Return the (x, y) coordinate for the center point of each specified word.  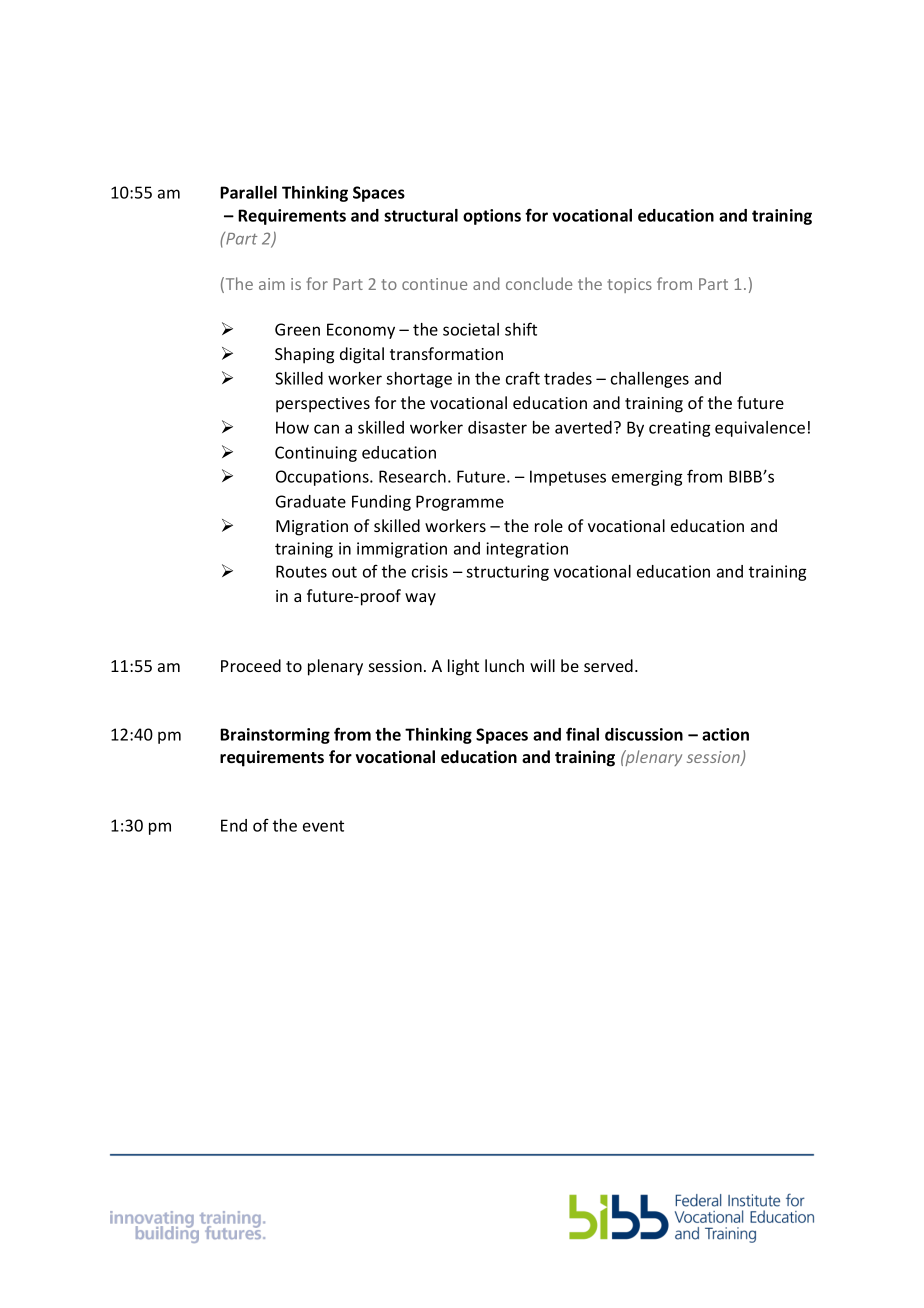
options (492, 217)
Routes (301, 571)
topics (629, 285)
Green (297, 329)
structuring (507, 573)
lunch (504, 665)
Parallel (248, 192)
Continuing (316, 454)
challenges (650, 380)
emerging (647, 478)
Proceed (251, 665)
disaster (497, 427)
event (323, 826)
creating (679, 429)
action (725, 734)
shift (521, 329)
